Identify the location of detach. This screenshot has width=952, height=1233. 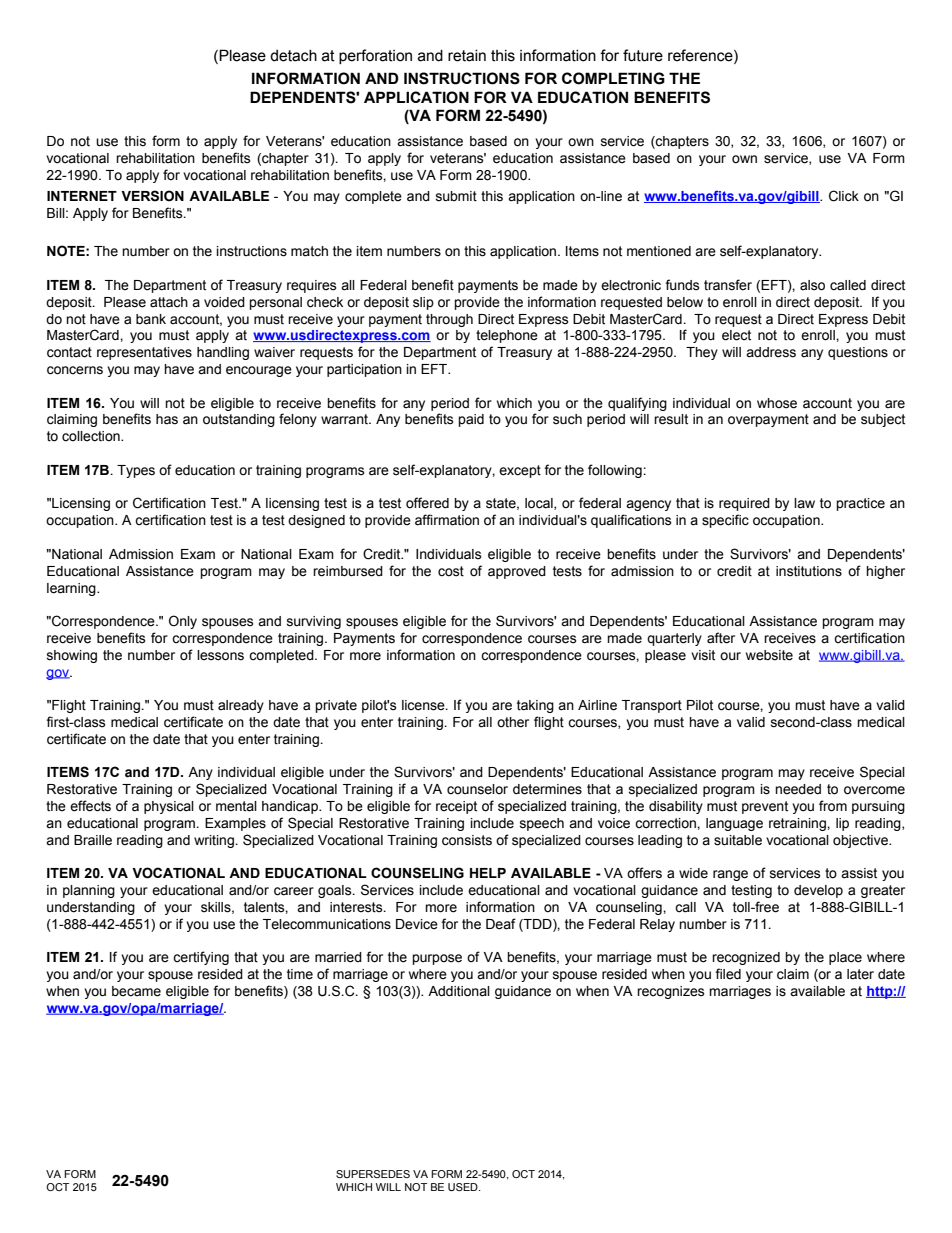
(293, 56).
